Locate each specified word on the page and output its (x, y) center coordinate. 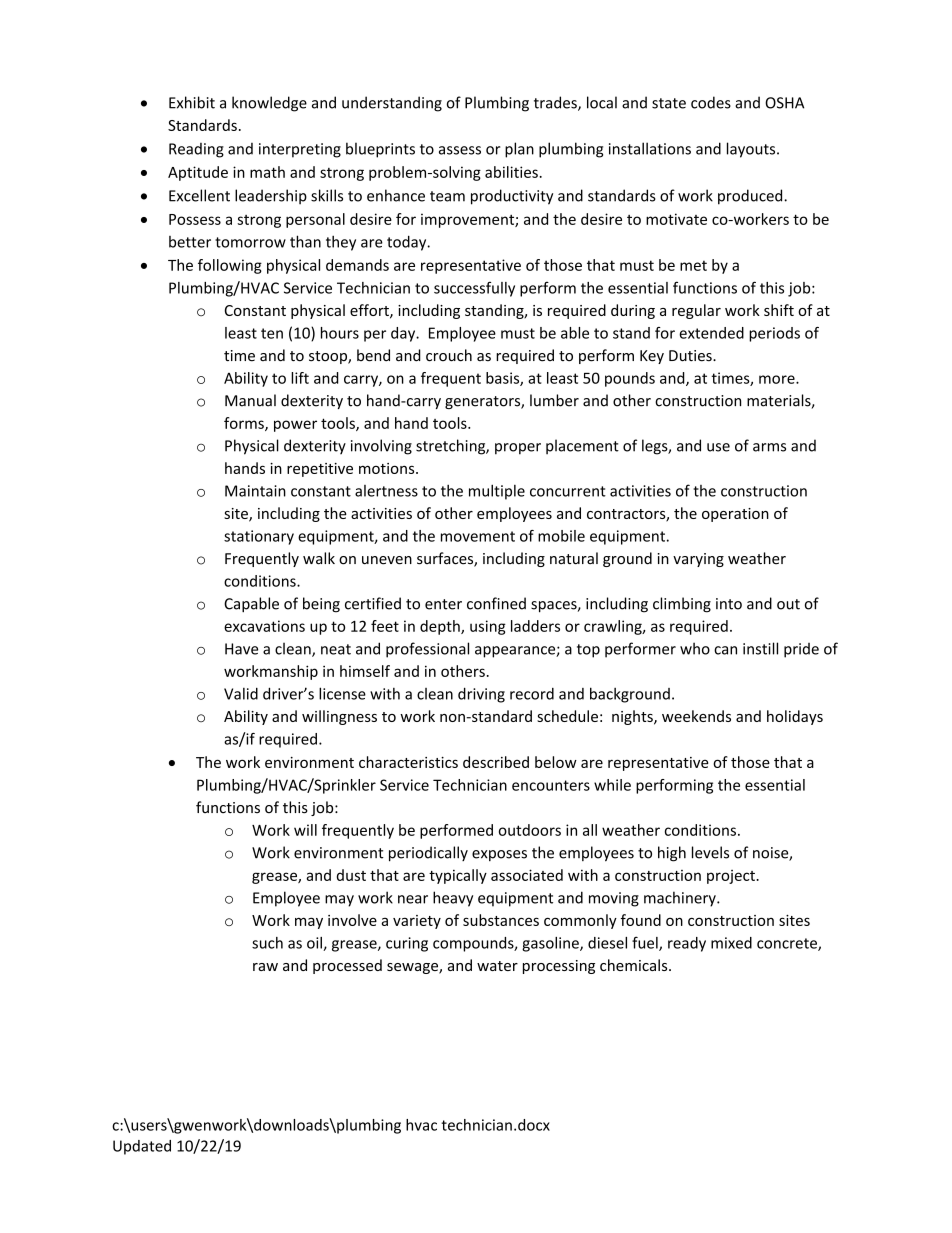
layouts (752, 150)
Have (241, 649)
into (729, 604)
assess (460, 150)
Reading (196, 150)
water (497, 966)
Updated (142, 1147)
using (488, 627)
